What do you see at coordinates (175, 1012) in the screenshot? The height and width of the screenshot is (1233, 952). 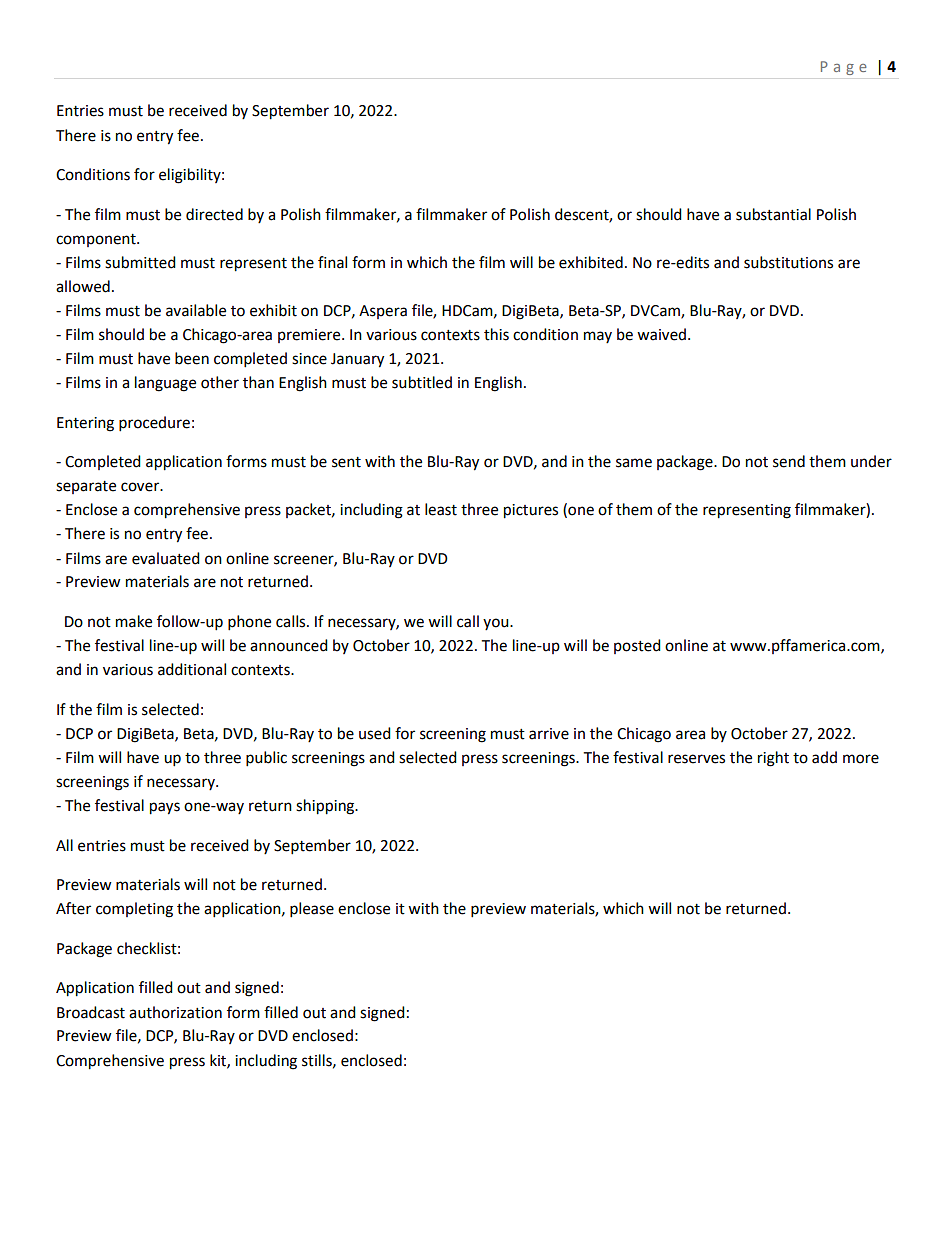 I see `authorization` at bounding box center [175, 1012].
